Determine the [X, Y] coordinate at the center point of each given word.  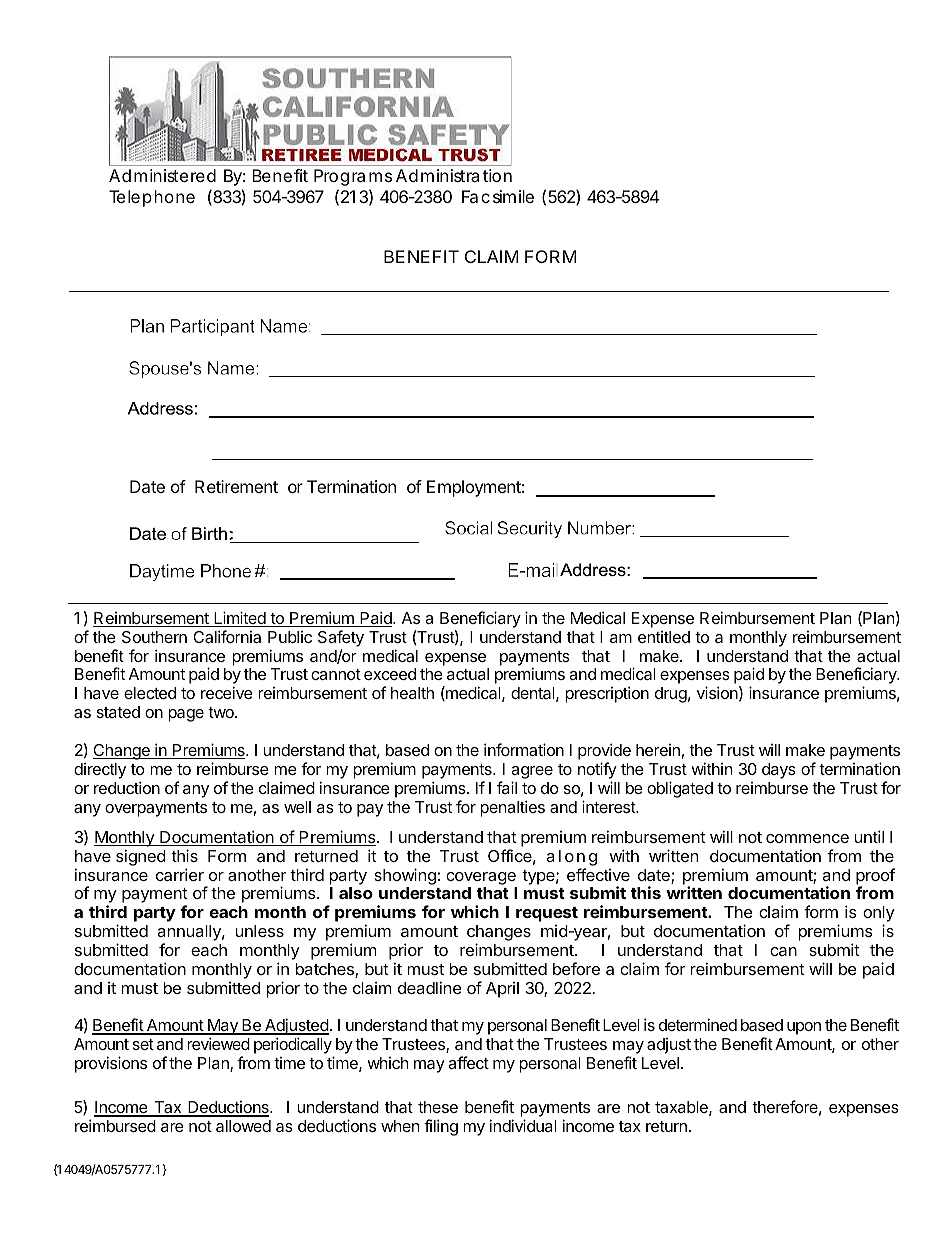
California [227, 636]
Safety [341, 638]
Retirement [236, 486]
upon [804, 1028]
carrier [180, 874]
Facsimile [498, 196]
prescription [607, 694]
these [438, 1107]
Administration [454, 175]
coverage [481, 878]
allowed [243, 1126]
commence [807, 838]
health [412, 693]
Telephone [152, 198]
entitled [664, 637]
